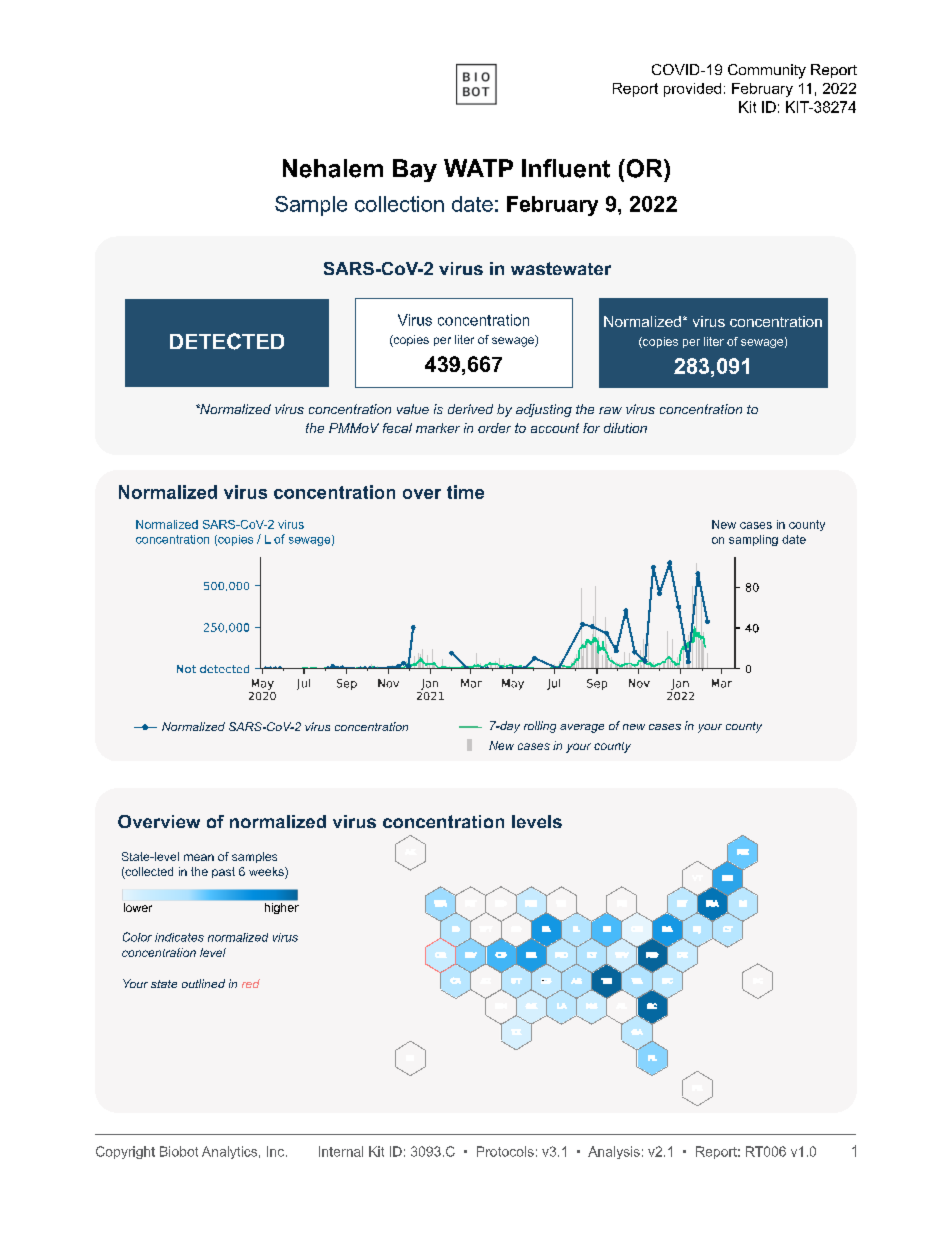  What do you see at coordinates (610, 410) in the screenshot?
I see `raw` at bounding box center [610, 410].
